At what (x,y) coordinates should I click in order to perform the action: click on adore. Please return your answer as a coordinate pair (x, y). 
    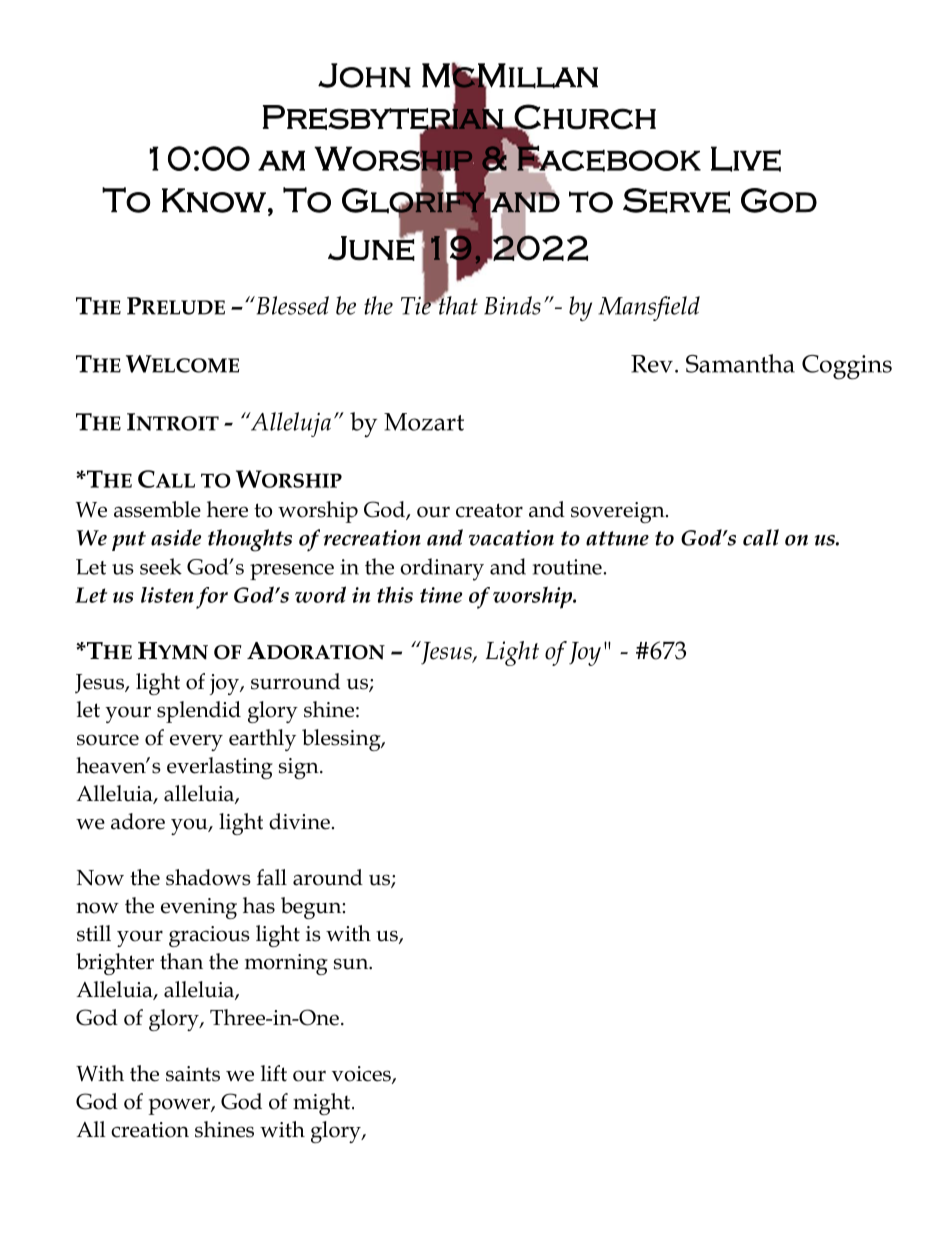
    Looking at the image, I should click on (138, 821).
